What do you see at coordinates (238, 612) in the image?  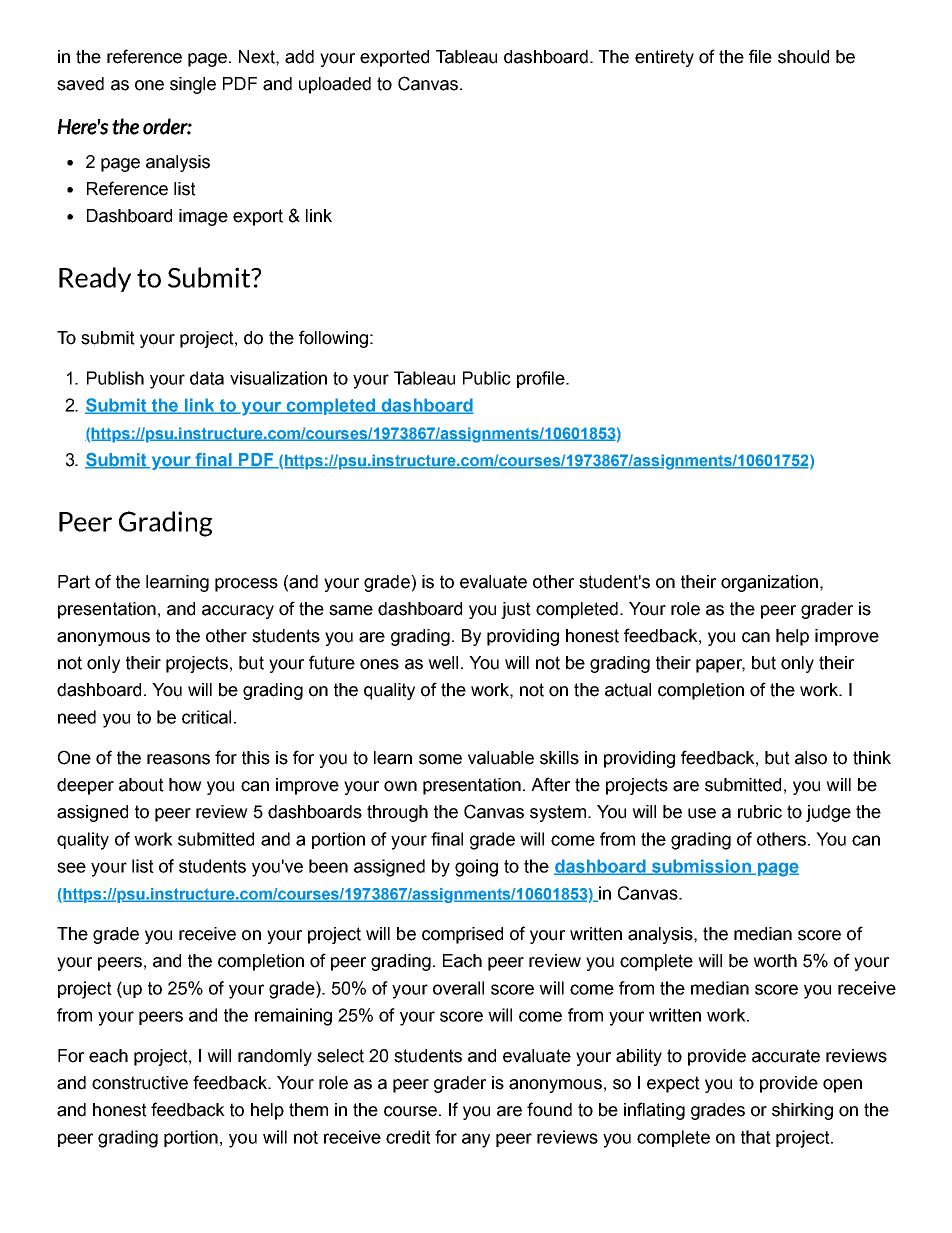 I see `accuracy` at bounding box center [238, 612].
